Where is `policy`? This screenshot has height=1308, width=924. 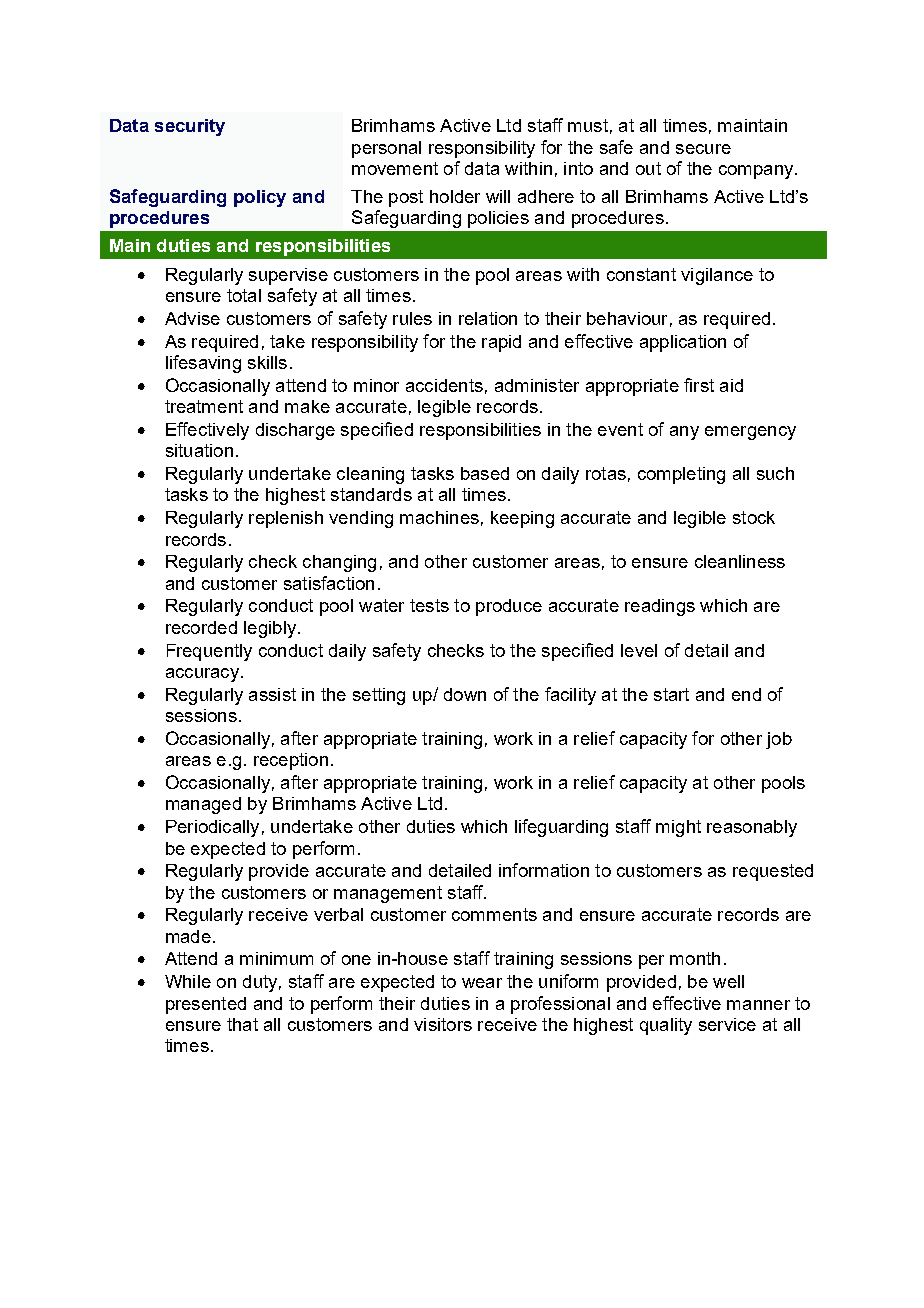 policy is located at coordinates (260, 198).
